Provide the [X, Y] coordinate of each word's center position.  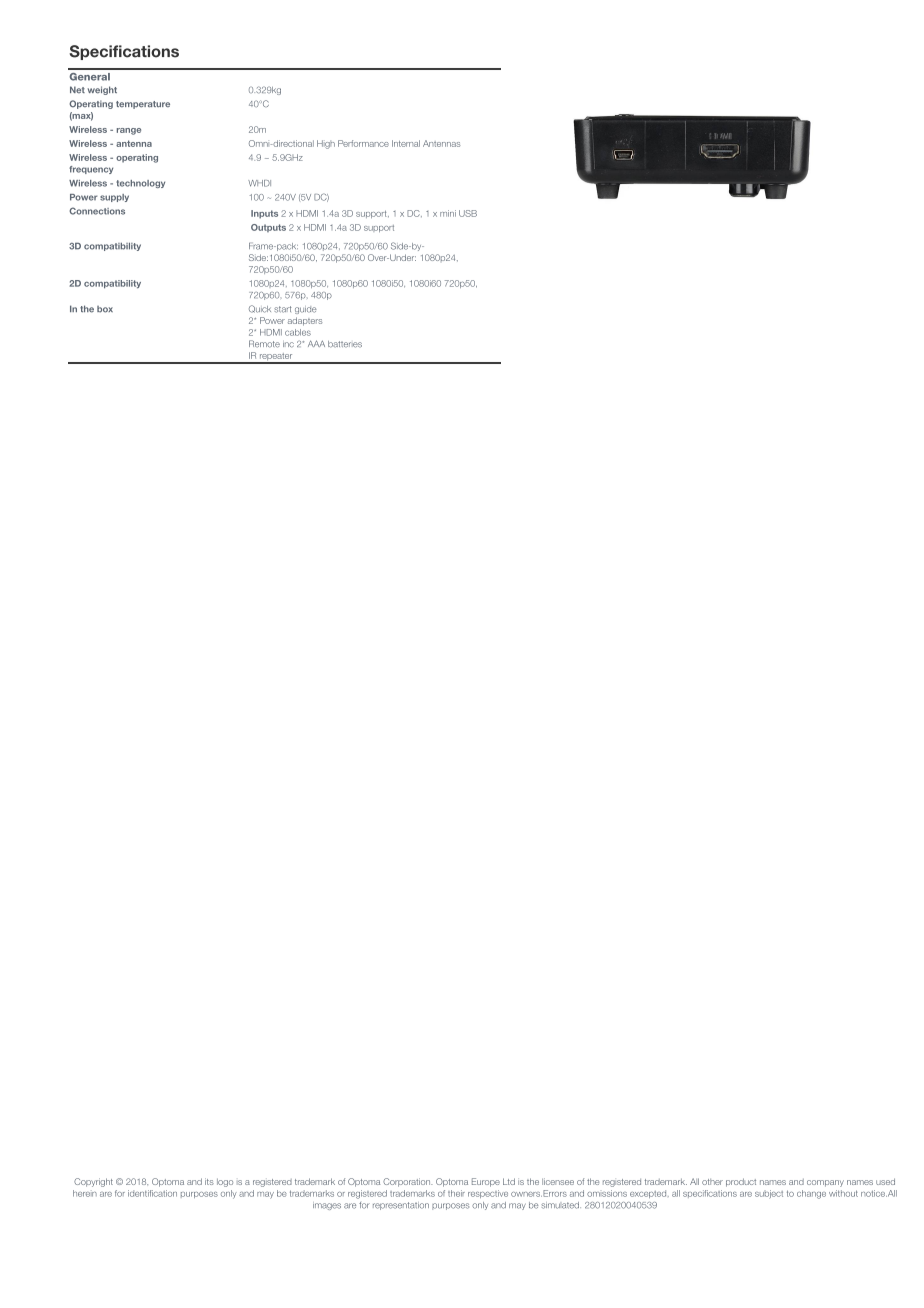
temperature [143, 105]
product [741, 1182]
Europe [486, 1182]
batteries [345, 344]
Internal [406, 143]
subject [769, 1194]
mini [448, 213]
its [209, 1181]
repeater [276, 358]
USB [468, 213]
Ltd [509, 1181]
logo [225, 1183]
